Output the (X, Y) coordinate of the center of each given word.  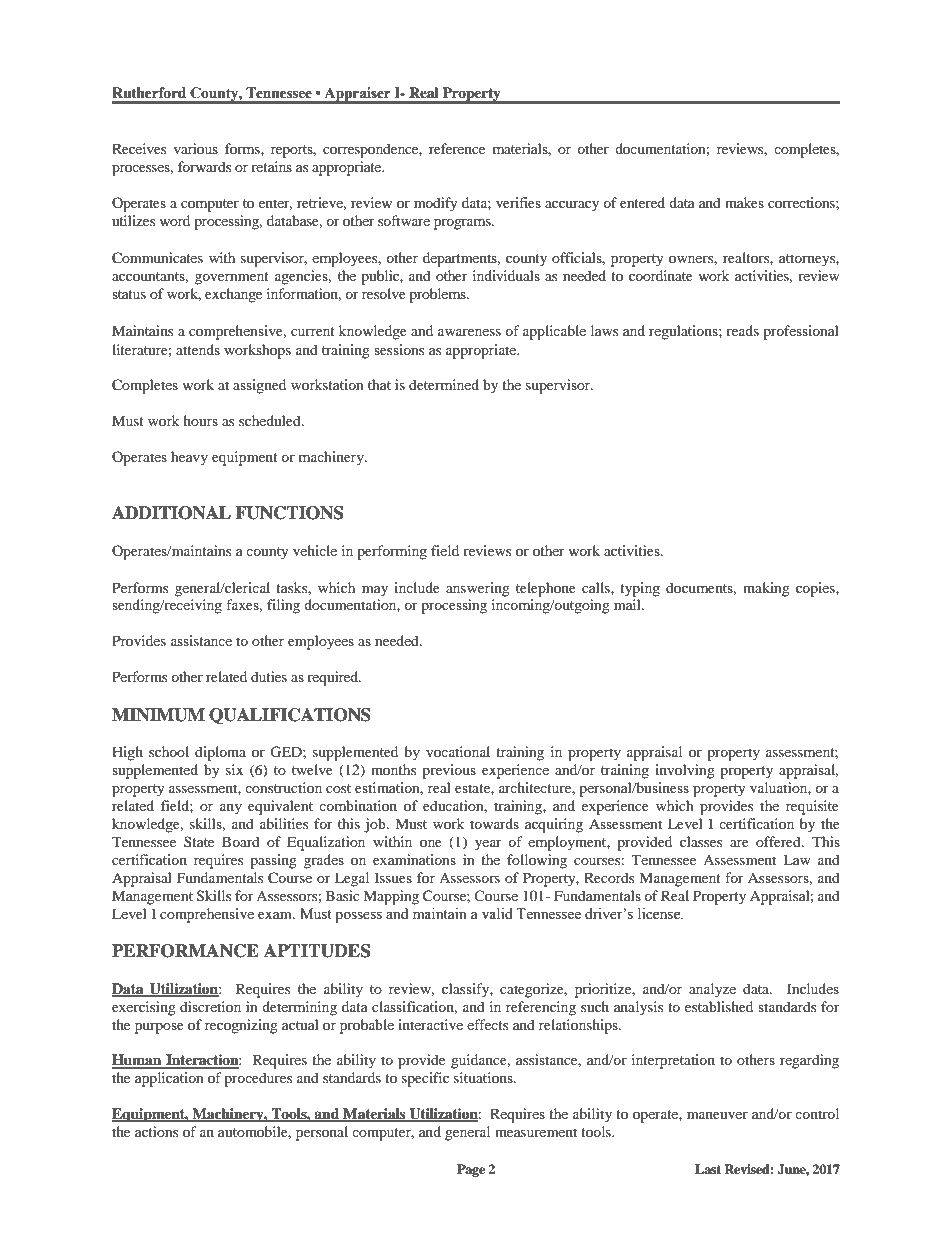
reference (457, 148)
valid (497, 914)
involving (685, 771)
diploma (220, 753)
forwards (204, 166)
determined (444, 384)
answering (478, 589)
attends (198, 349)
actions (156, 1131)
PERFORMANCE (185, 951)
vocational (458, 751)
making (766, 589)
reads (742, 330)
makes (744, 202)
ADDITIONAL (171, 513)
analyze (712, 990)
